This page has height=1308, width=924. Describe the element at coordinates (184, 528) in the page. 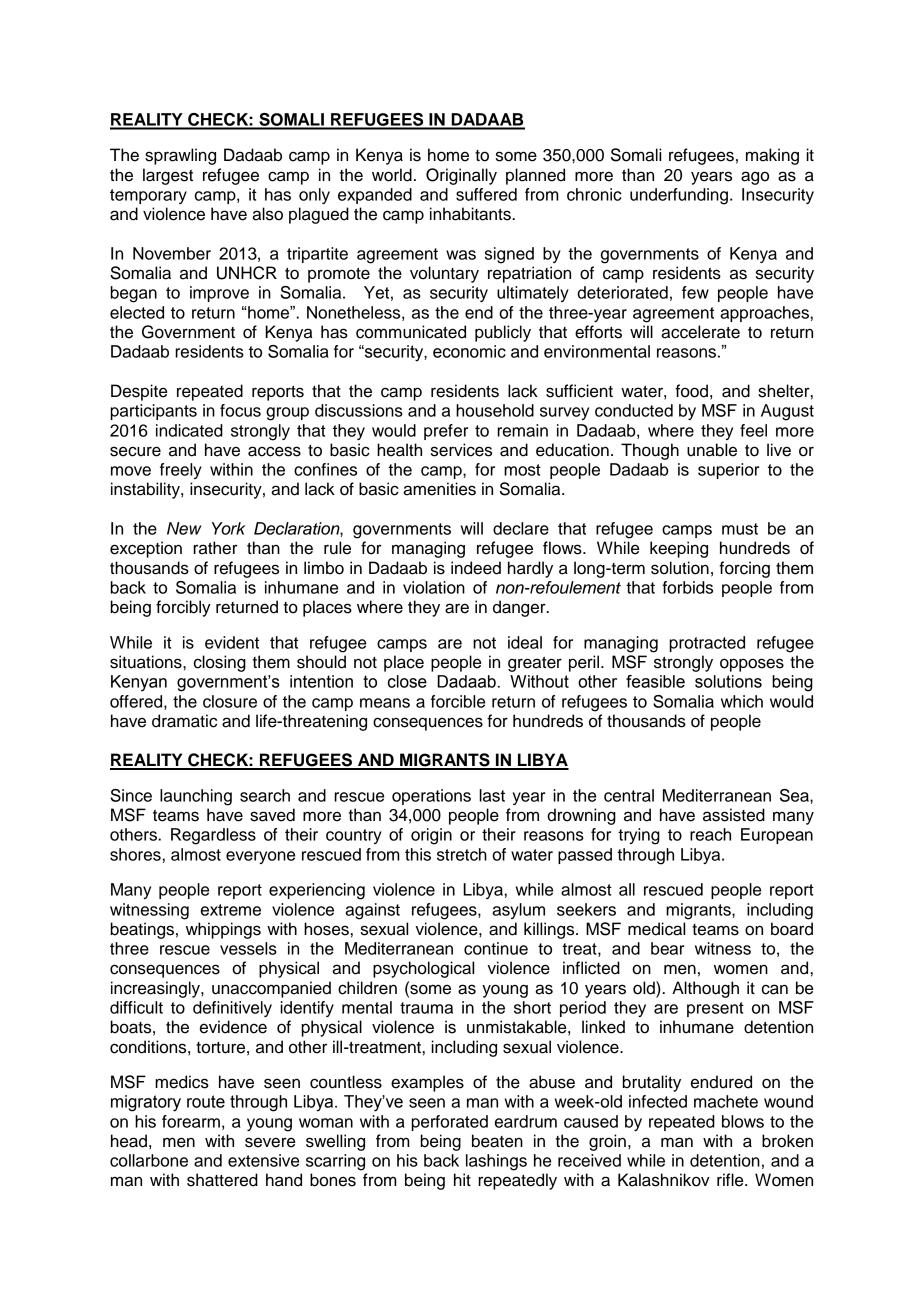

I see `New` at that location.
